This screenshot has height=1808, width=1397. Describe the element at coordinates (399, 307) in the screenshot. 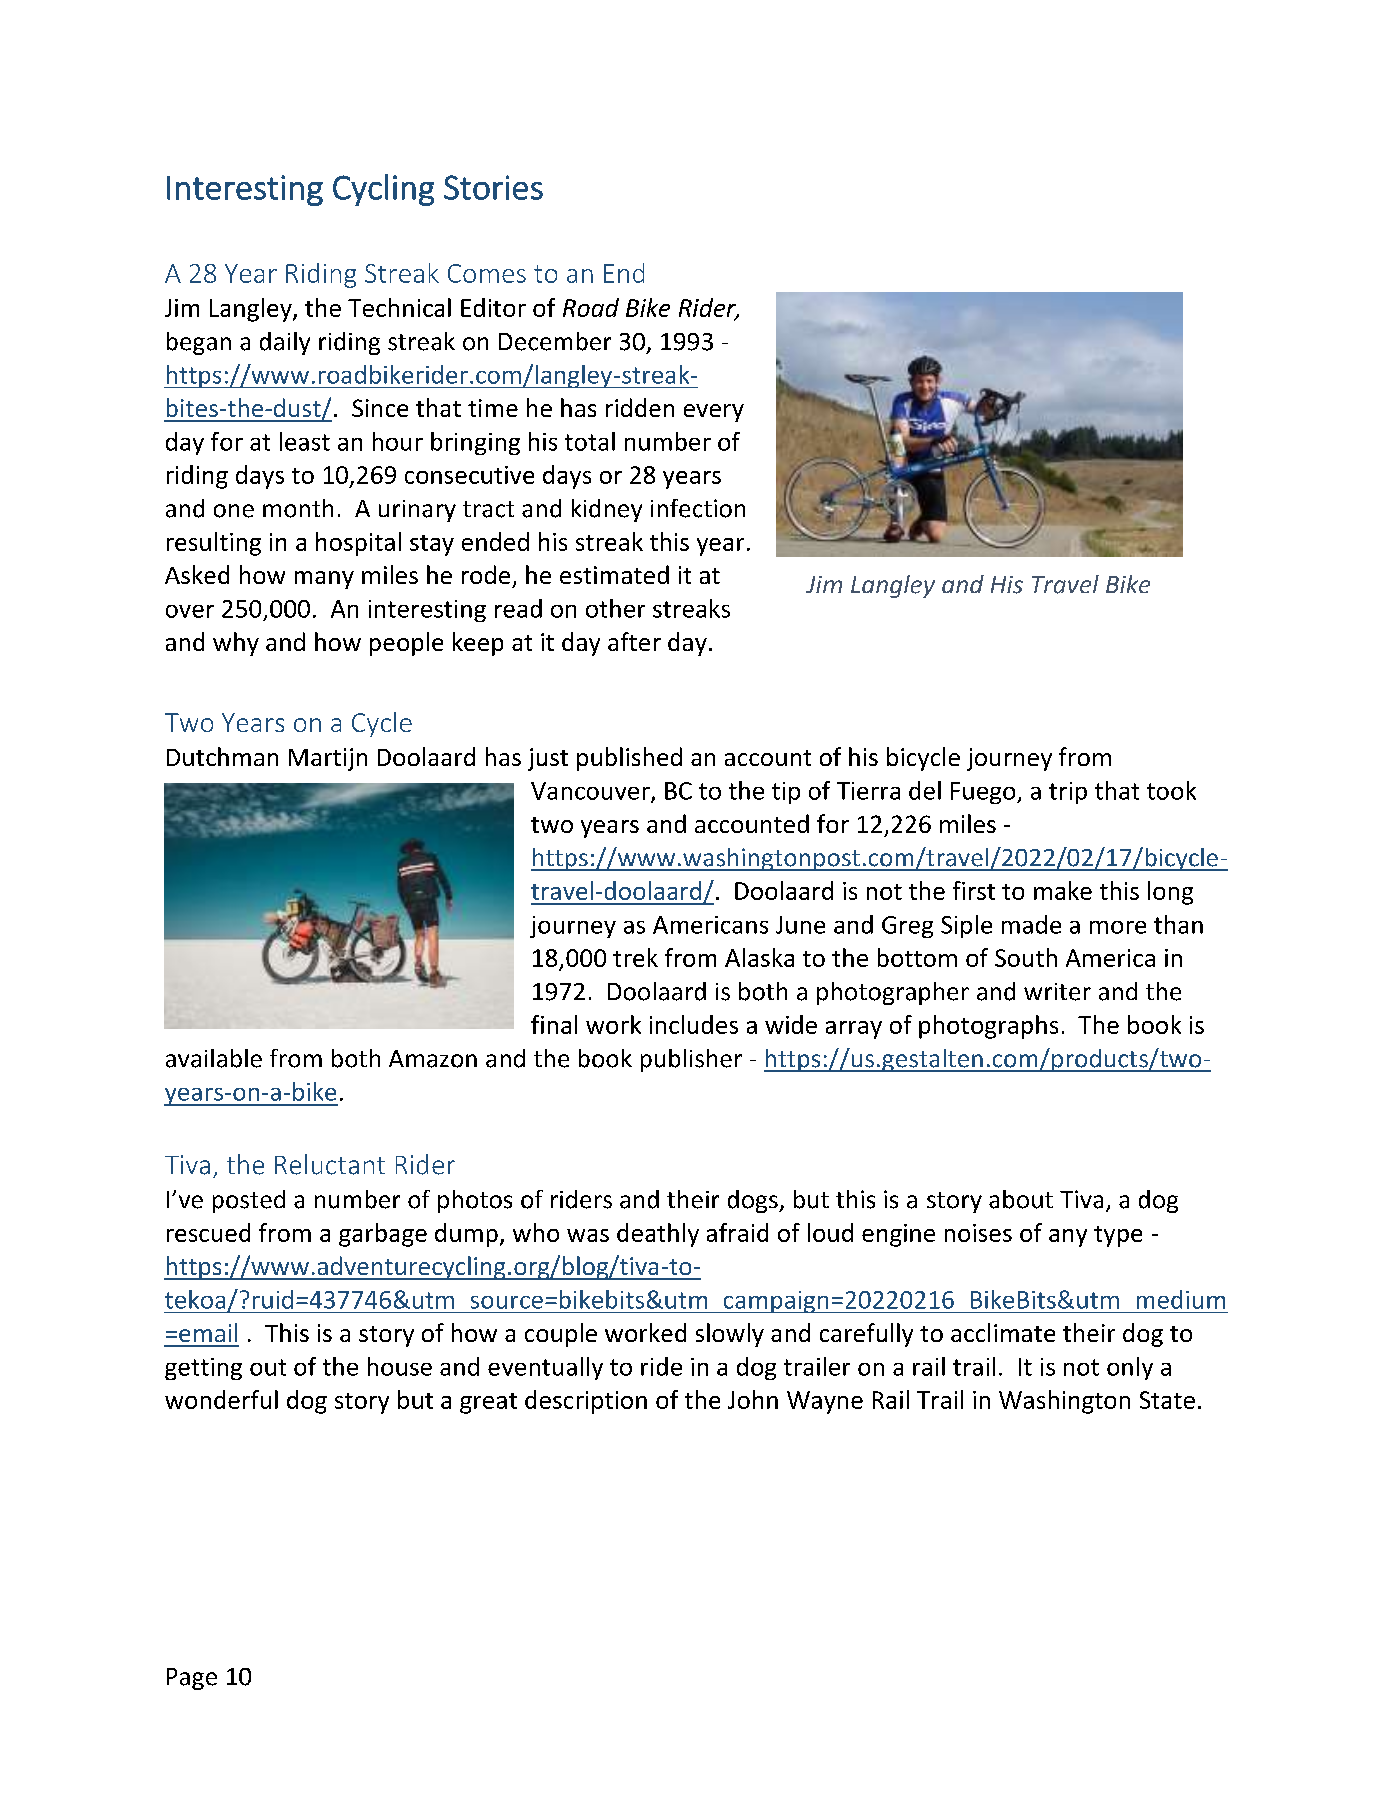

I see `Technical` at that location.
